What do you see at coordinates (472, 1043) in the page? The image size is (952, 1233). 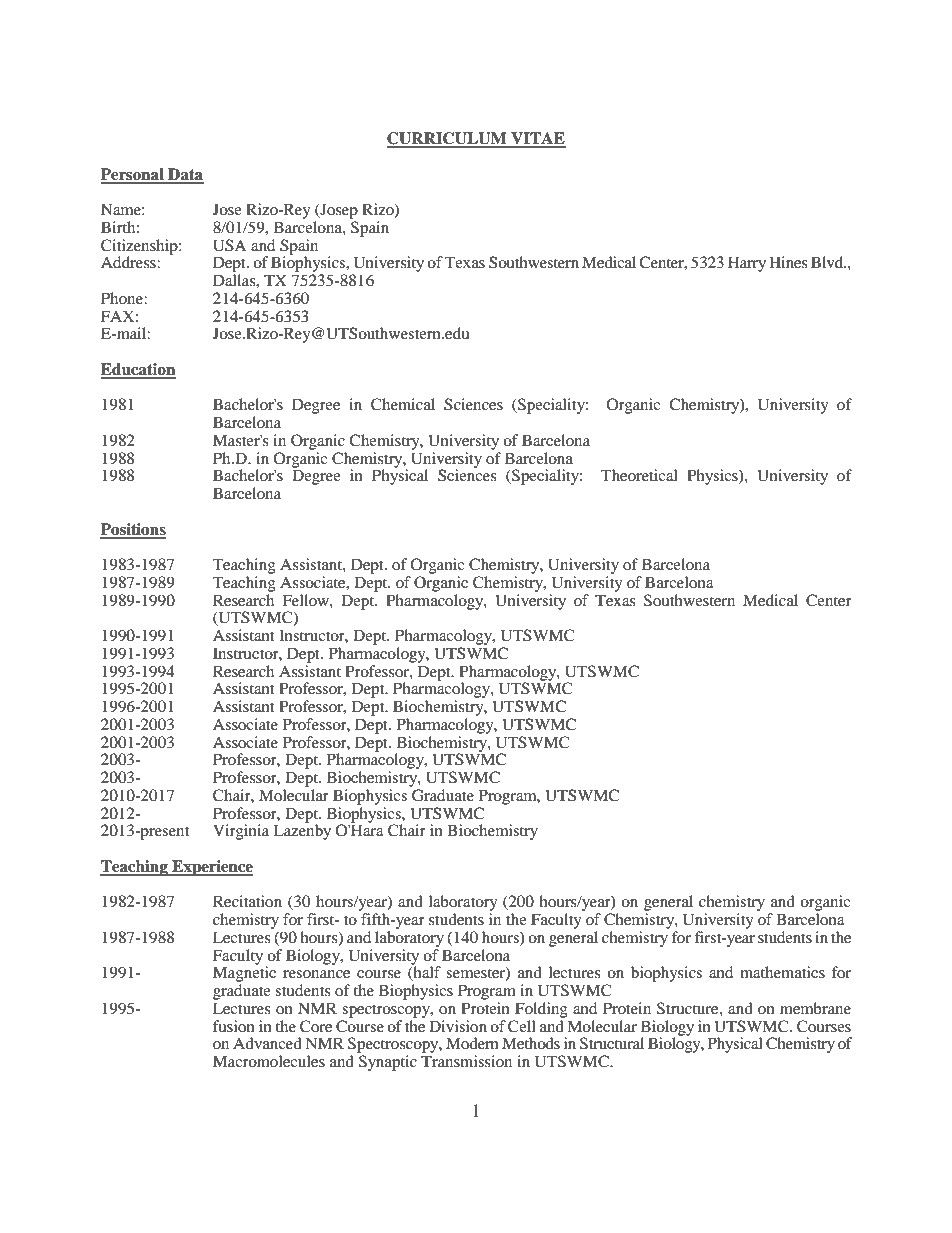 I see `Modern` at bounding box center [472, 1043].
